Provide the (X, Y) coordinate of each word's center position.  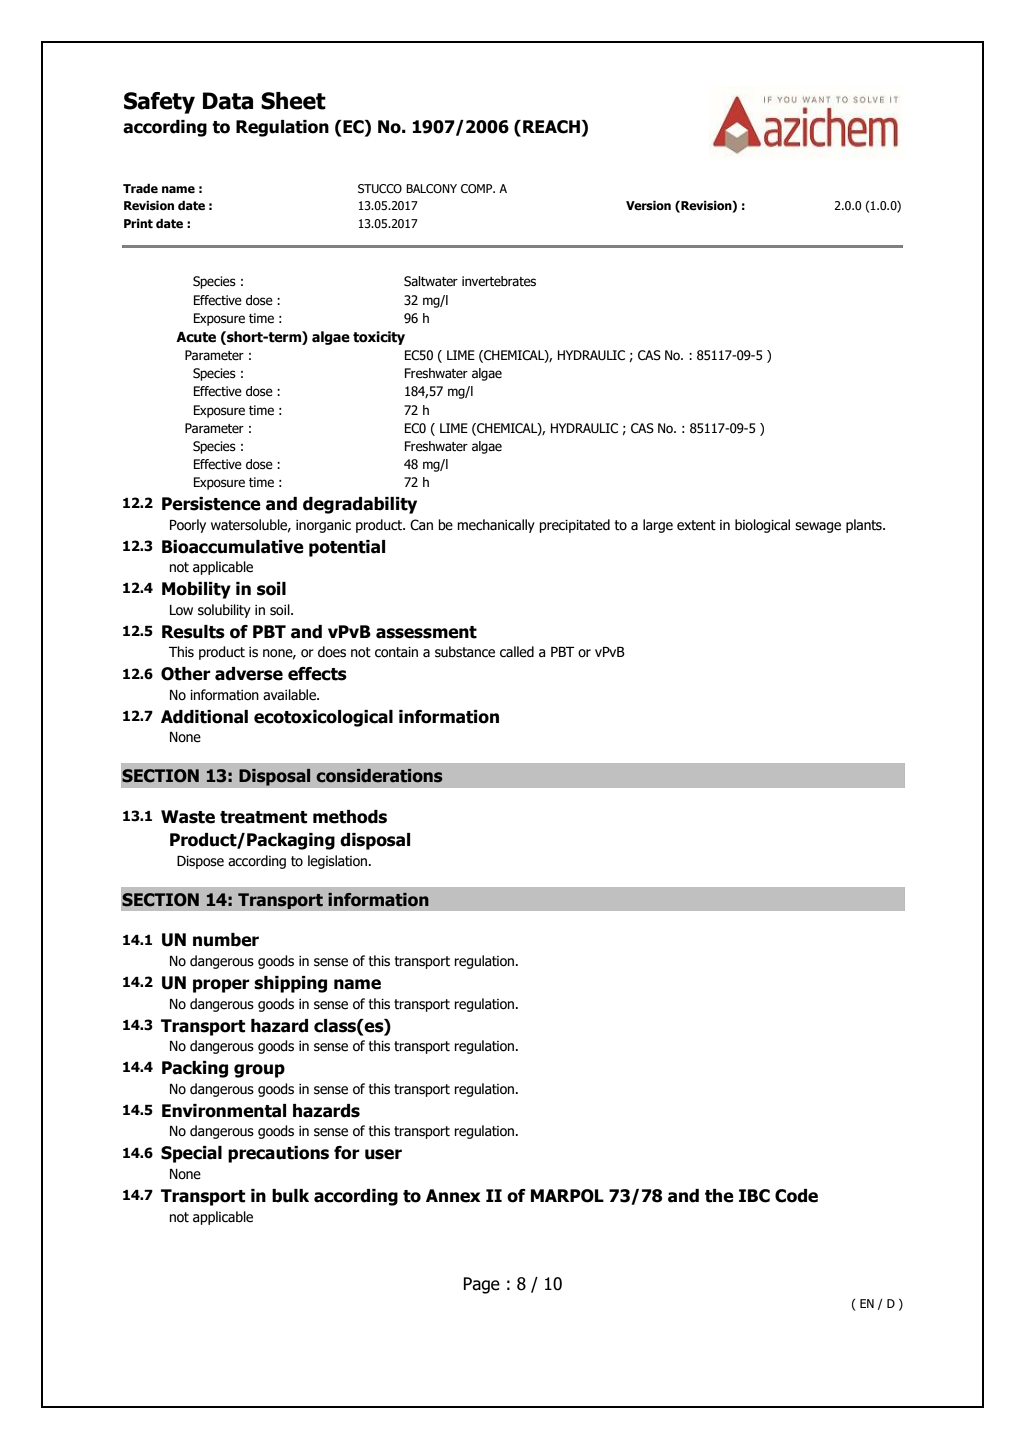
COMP (478, 188)
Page (481, 1285)
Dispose (200, 862)
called (517, 652)
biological (762, 526)
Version (648, 205)
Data (228, 101)
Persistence (211, 504)
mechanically (496, 526)
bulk (290, 1196)
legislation (337, 862)
